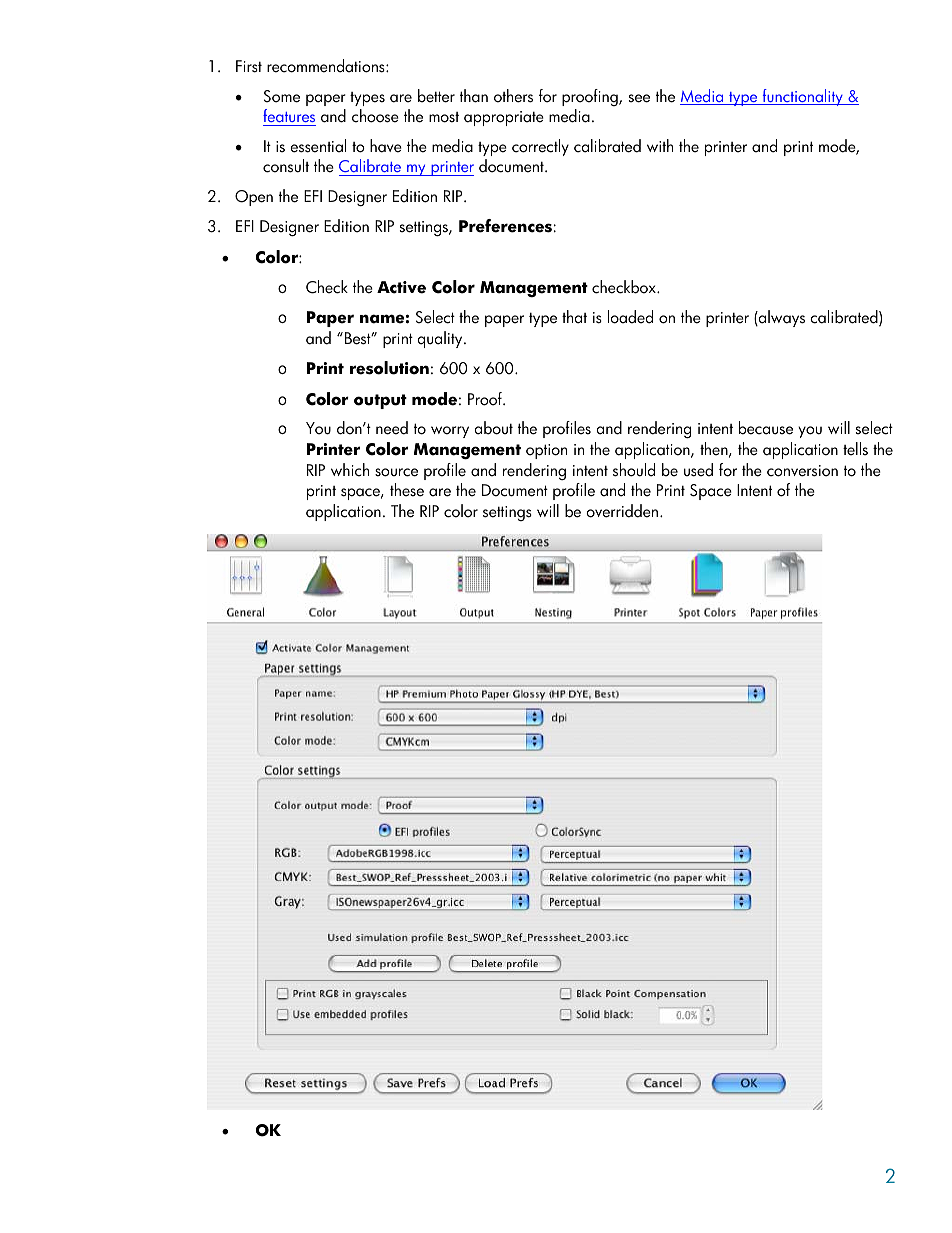  I want to click on that, so click(574, 317).
